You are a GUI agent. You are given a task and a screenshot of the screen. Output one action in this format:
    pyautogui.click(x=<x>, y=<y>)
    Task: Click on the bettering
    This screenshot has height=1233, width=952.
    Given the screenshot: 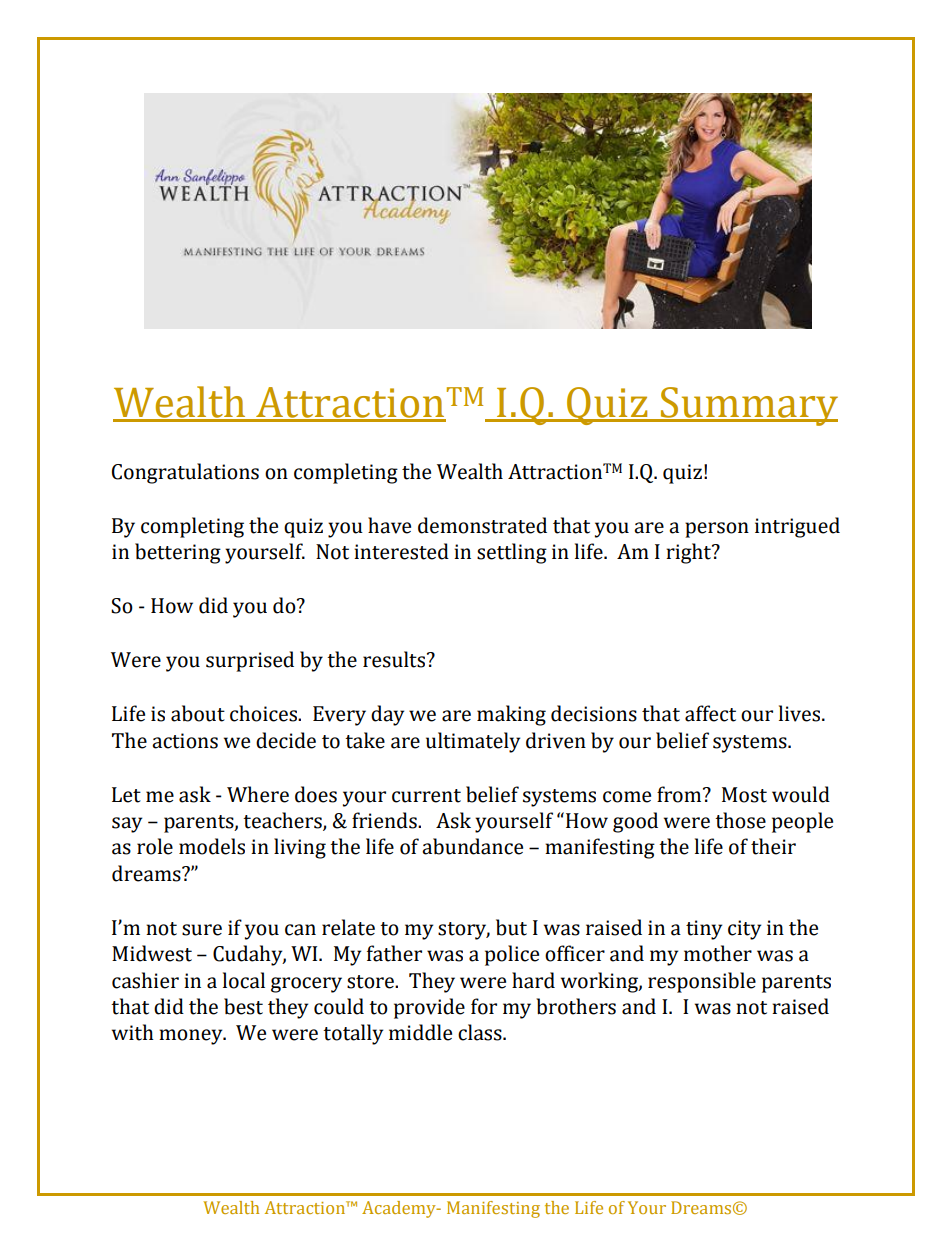 What is the action you would take?
    pyautogui.click(x=178, y=553)
